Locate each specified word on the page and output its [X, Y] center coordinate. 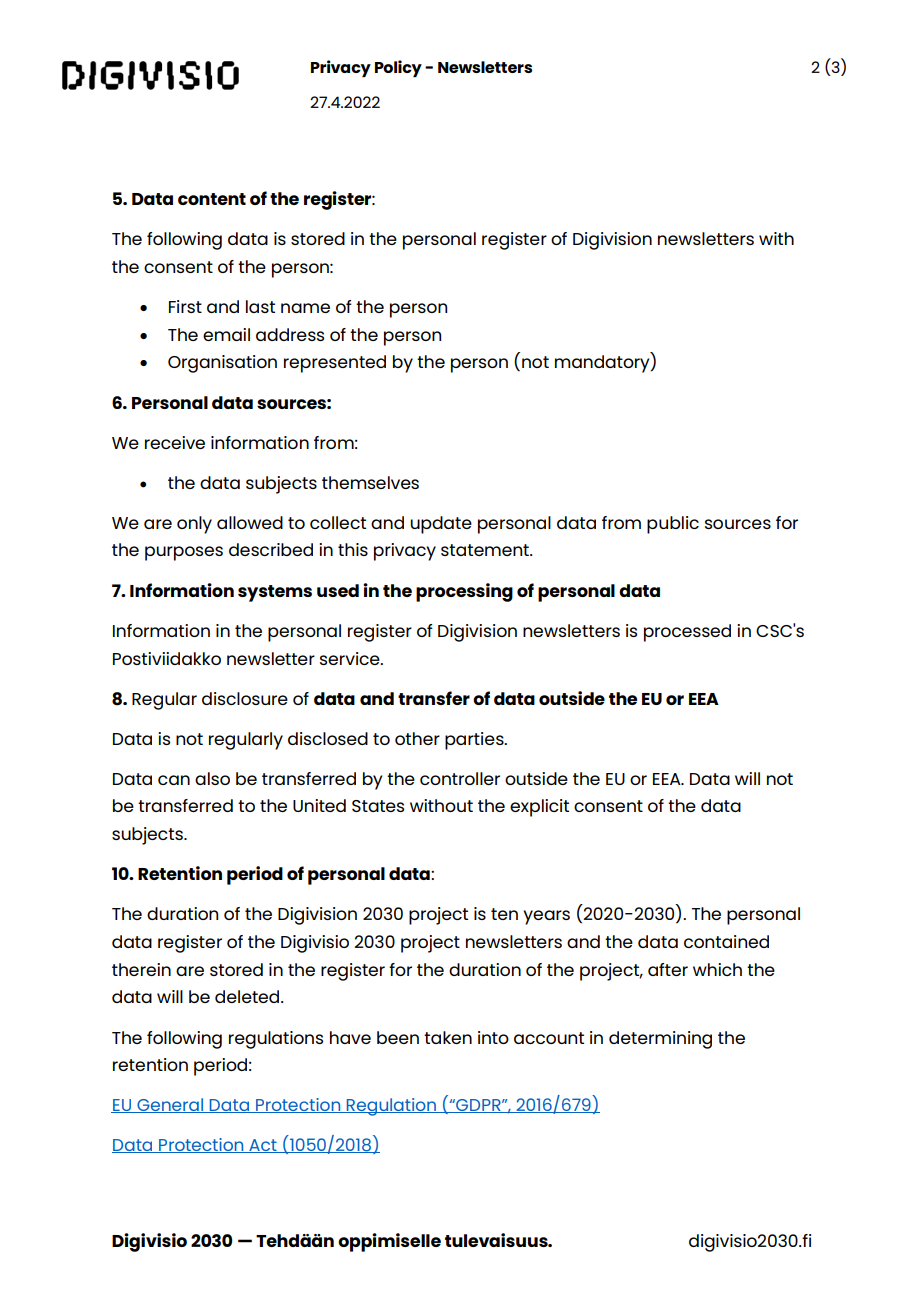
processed [687, 633]
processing [464, 592]
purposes [184, 553]
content [212, 199]
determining [660, 1040]
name [305, 308]
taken [448, 1037]
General [170, 1105]
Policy [398, 68]
